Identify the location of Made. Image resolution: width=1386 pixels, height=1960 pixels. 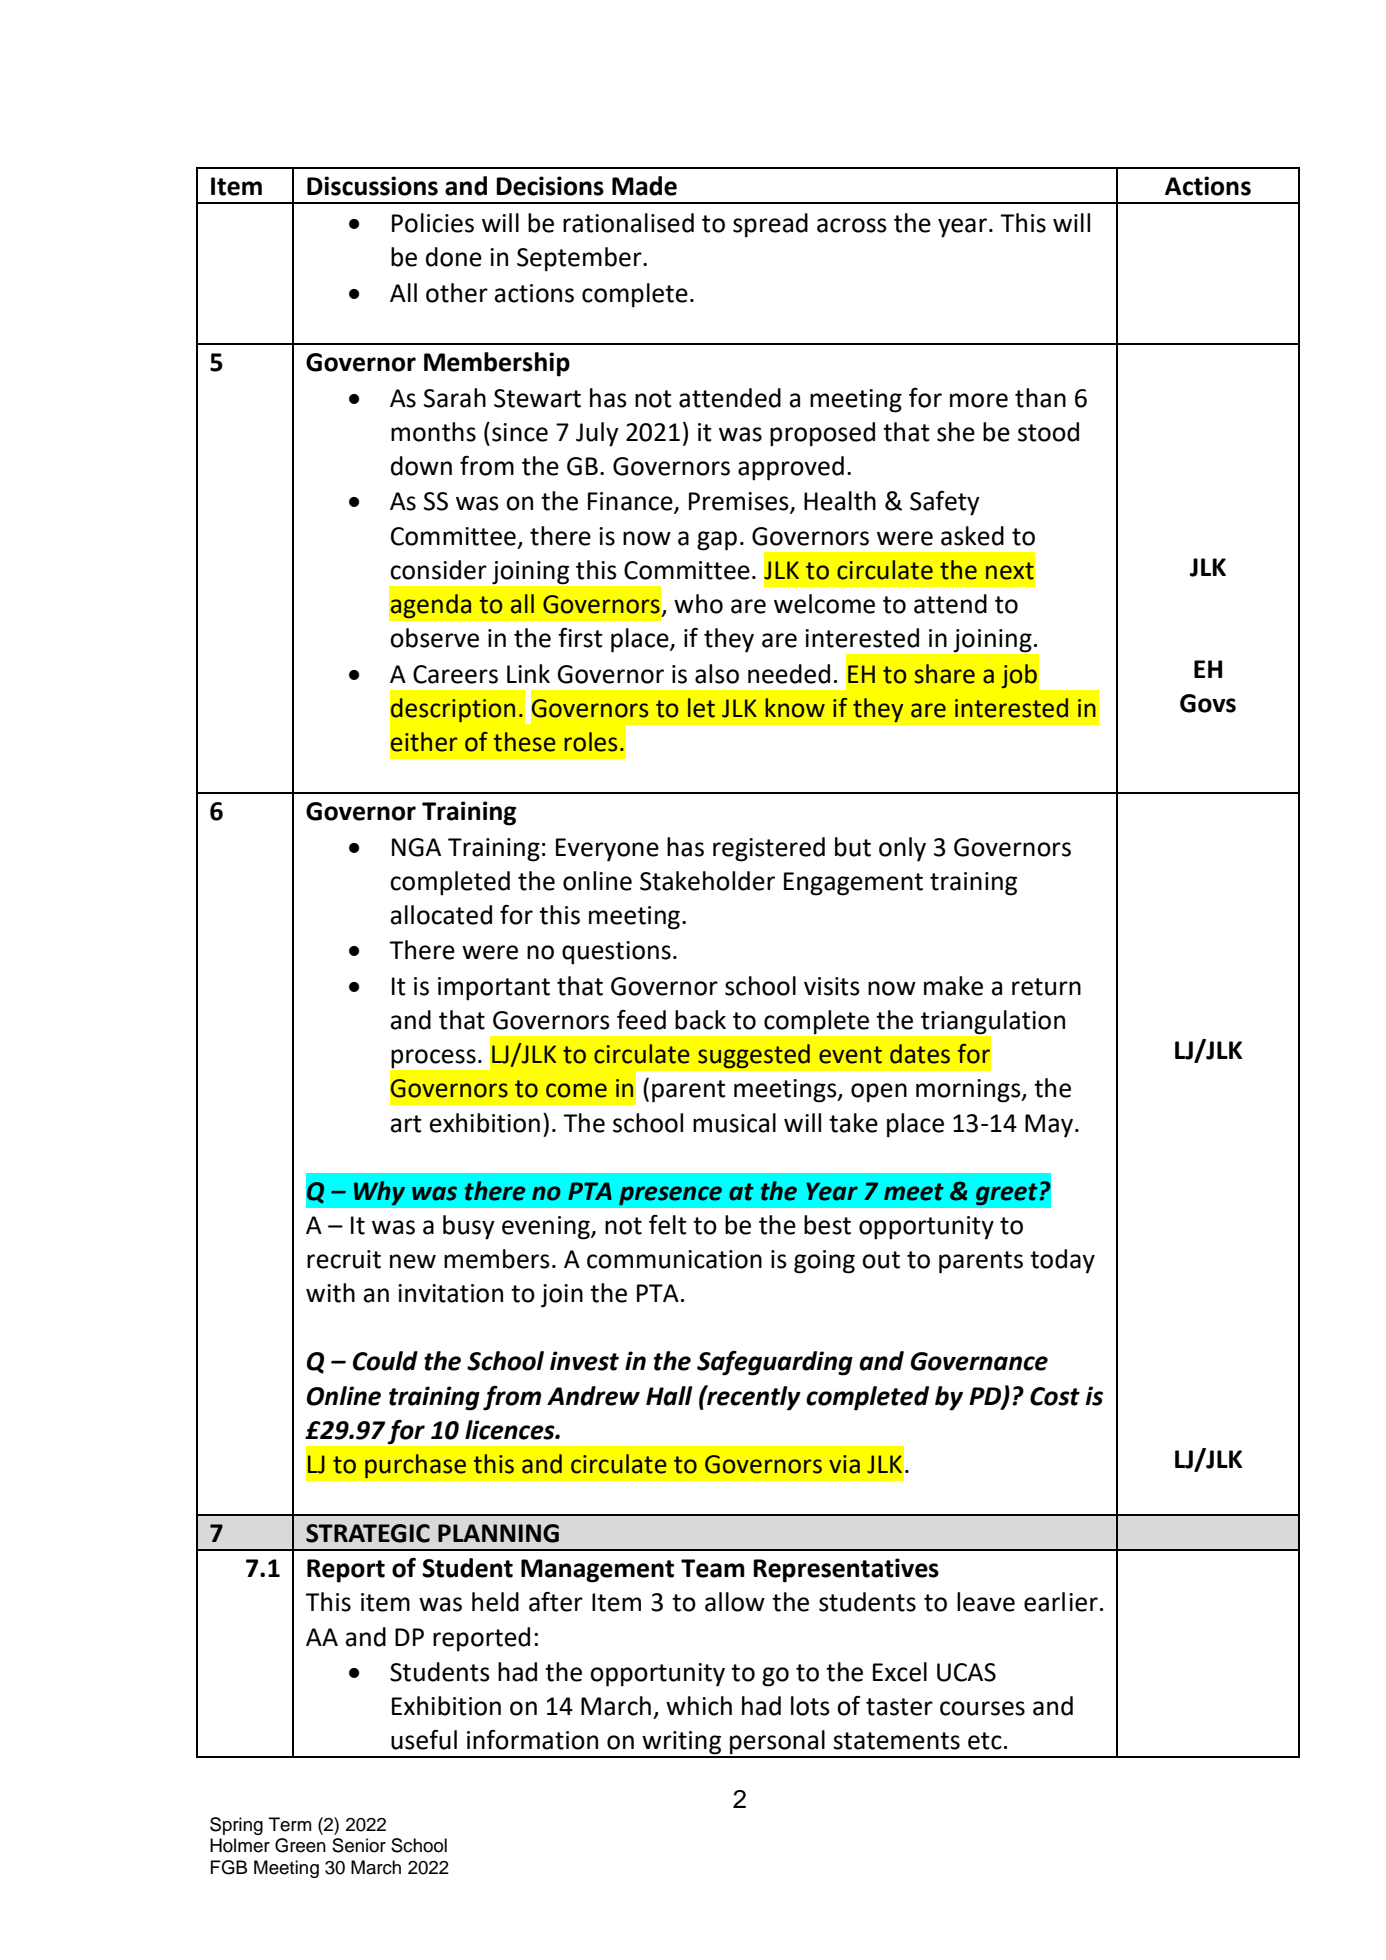
(644, 186).
